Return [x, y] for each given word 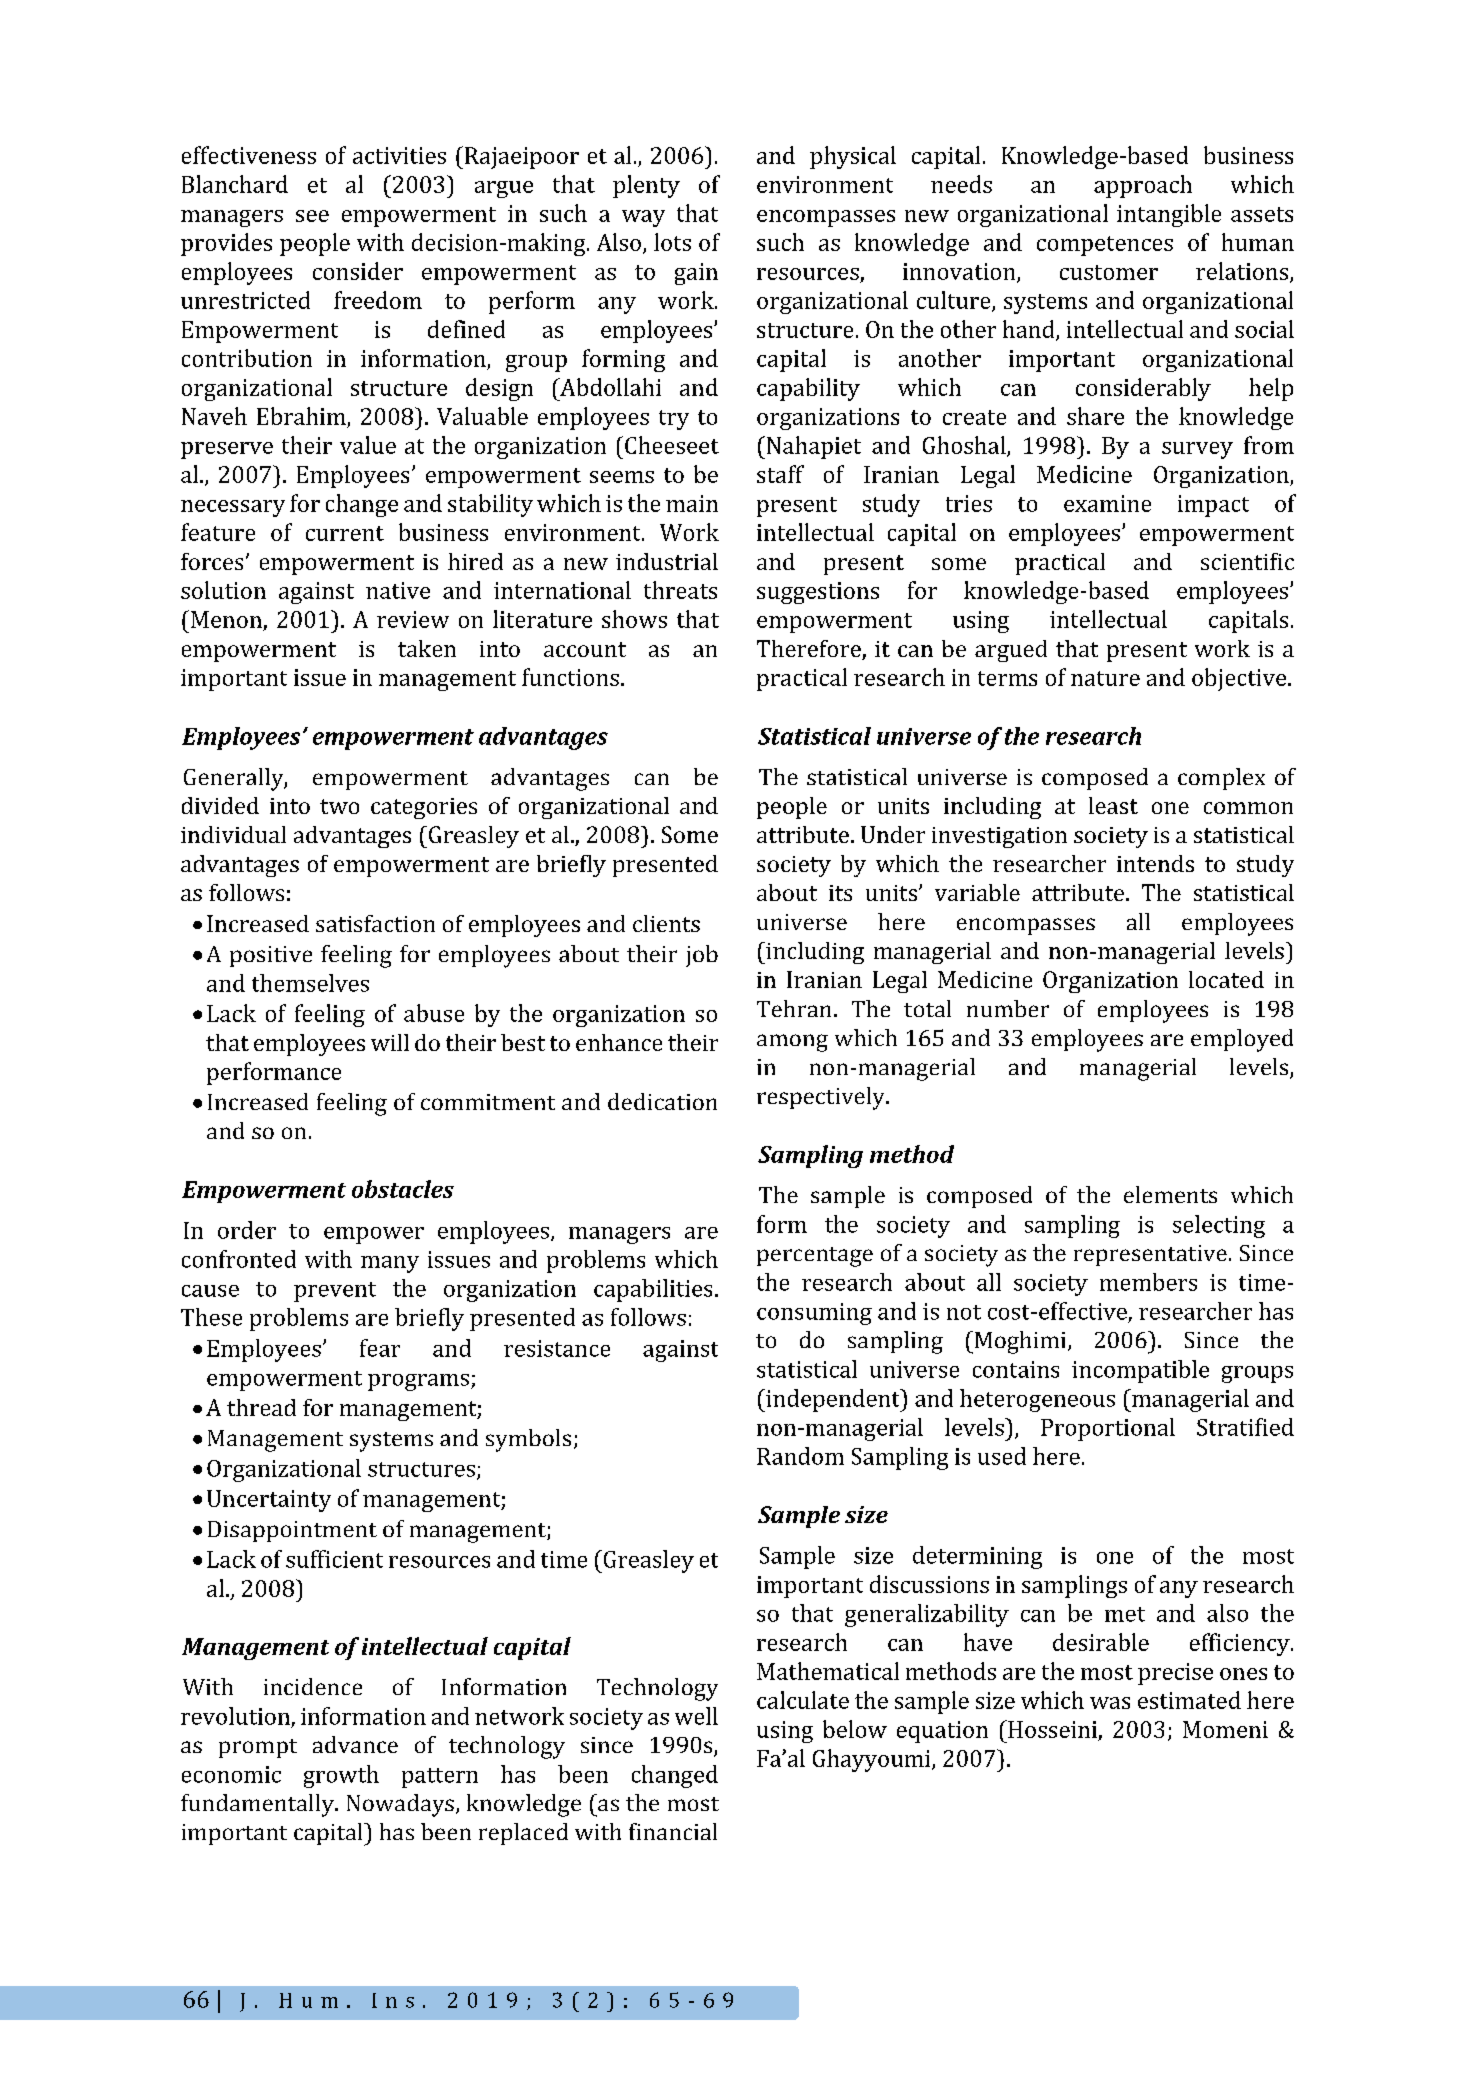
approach [1143, 186]
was [1110, 1703]
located [1226, 979]
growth [341, 1776]
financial [673, 1831]
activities [399, 155]
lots [672, 242]
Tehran [794, 1008]
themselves [310, 983]
